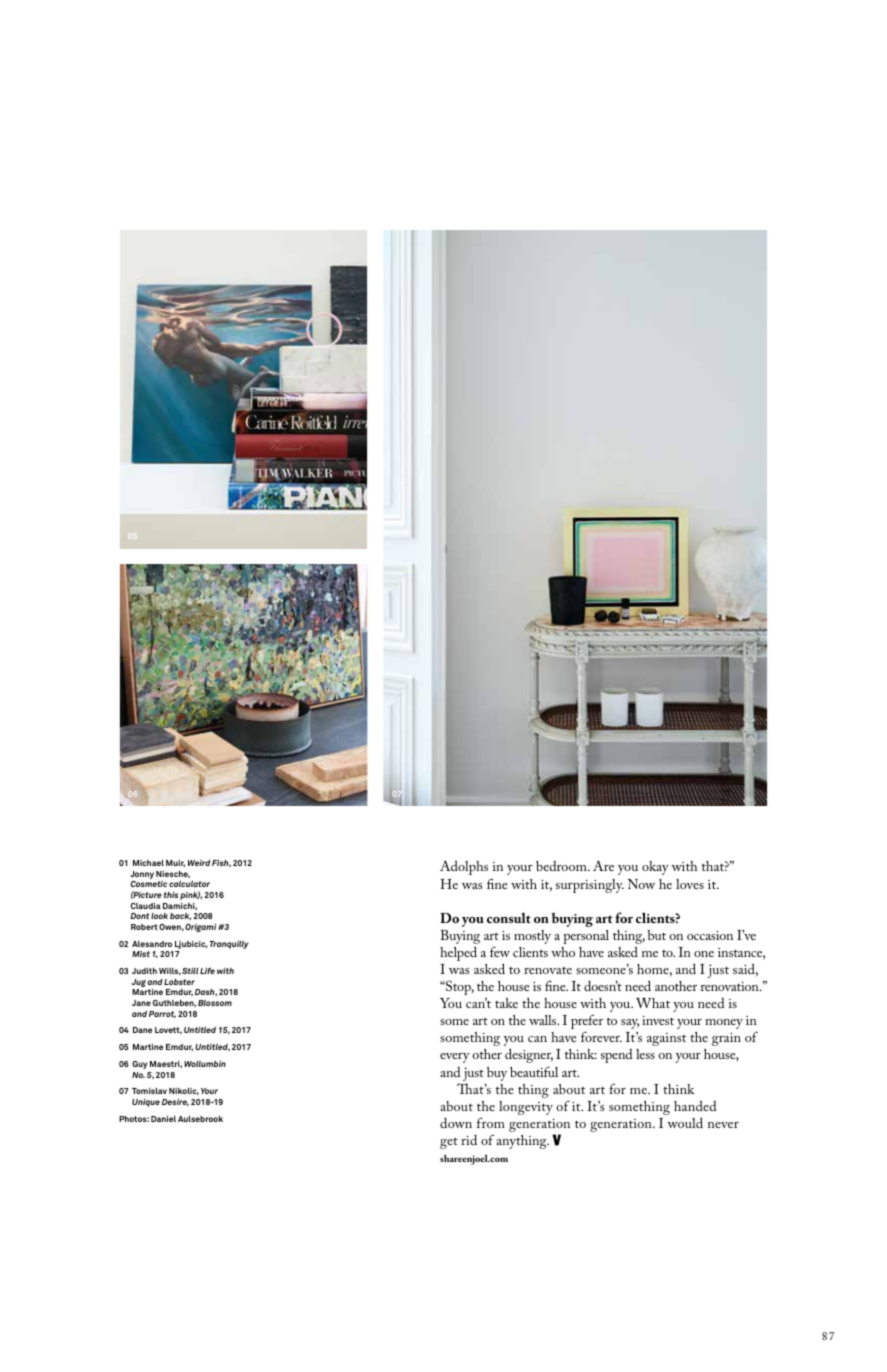  I want to click on helped, so click(458, 953).
